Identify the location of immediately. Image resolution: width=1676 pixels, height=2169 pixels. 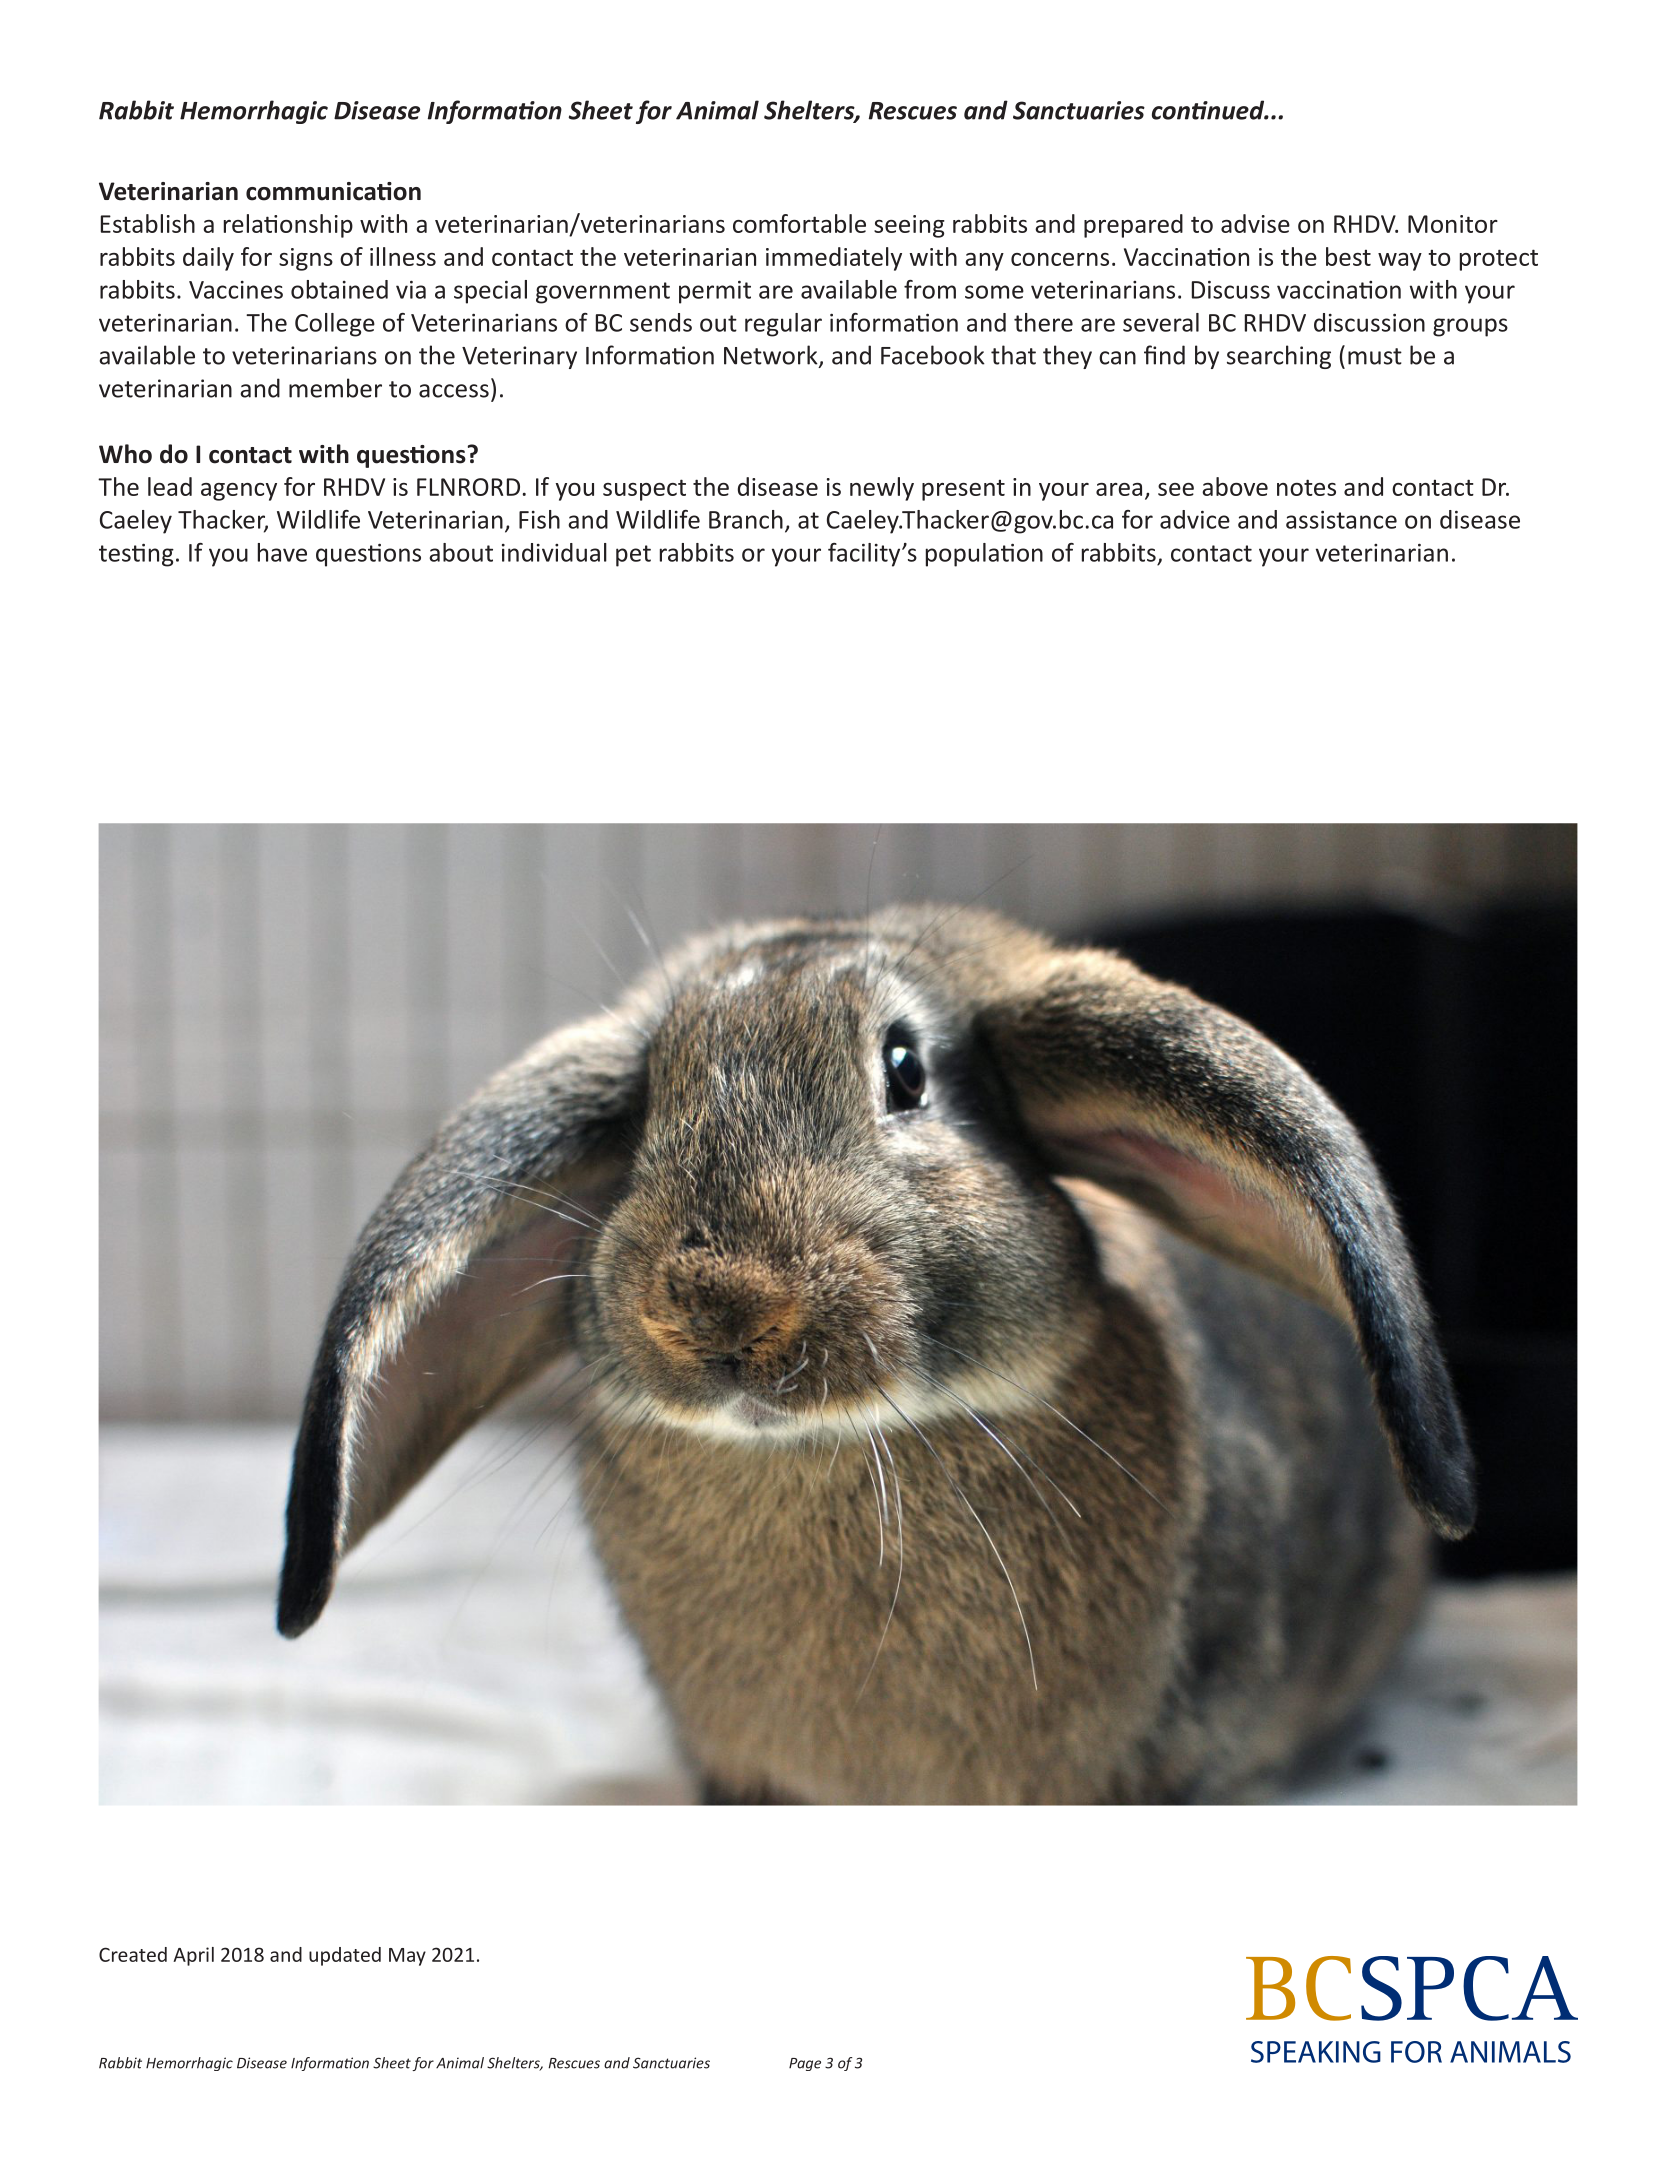
(834, 259).
